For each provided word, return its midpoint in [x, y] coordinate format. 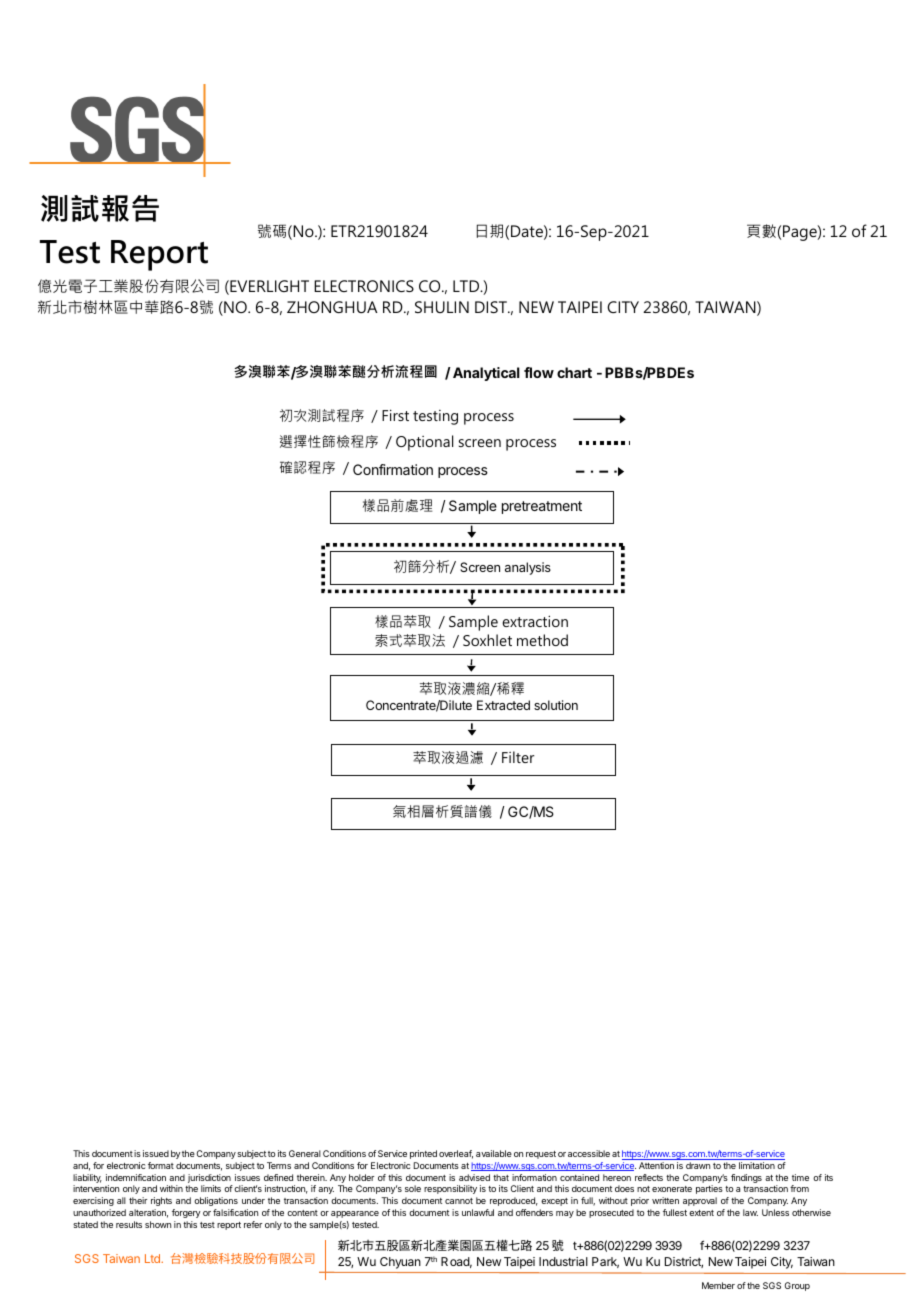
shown [158, 1224]
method [542, 640]
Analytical [486, 374]
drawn [698, 1165]
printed [423, 1154]
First [395, 415]
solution [556, 705]
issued [156, 1153]
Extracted [503, 705]
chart [574, 372]
